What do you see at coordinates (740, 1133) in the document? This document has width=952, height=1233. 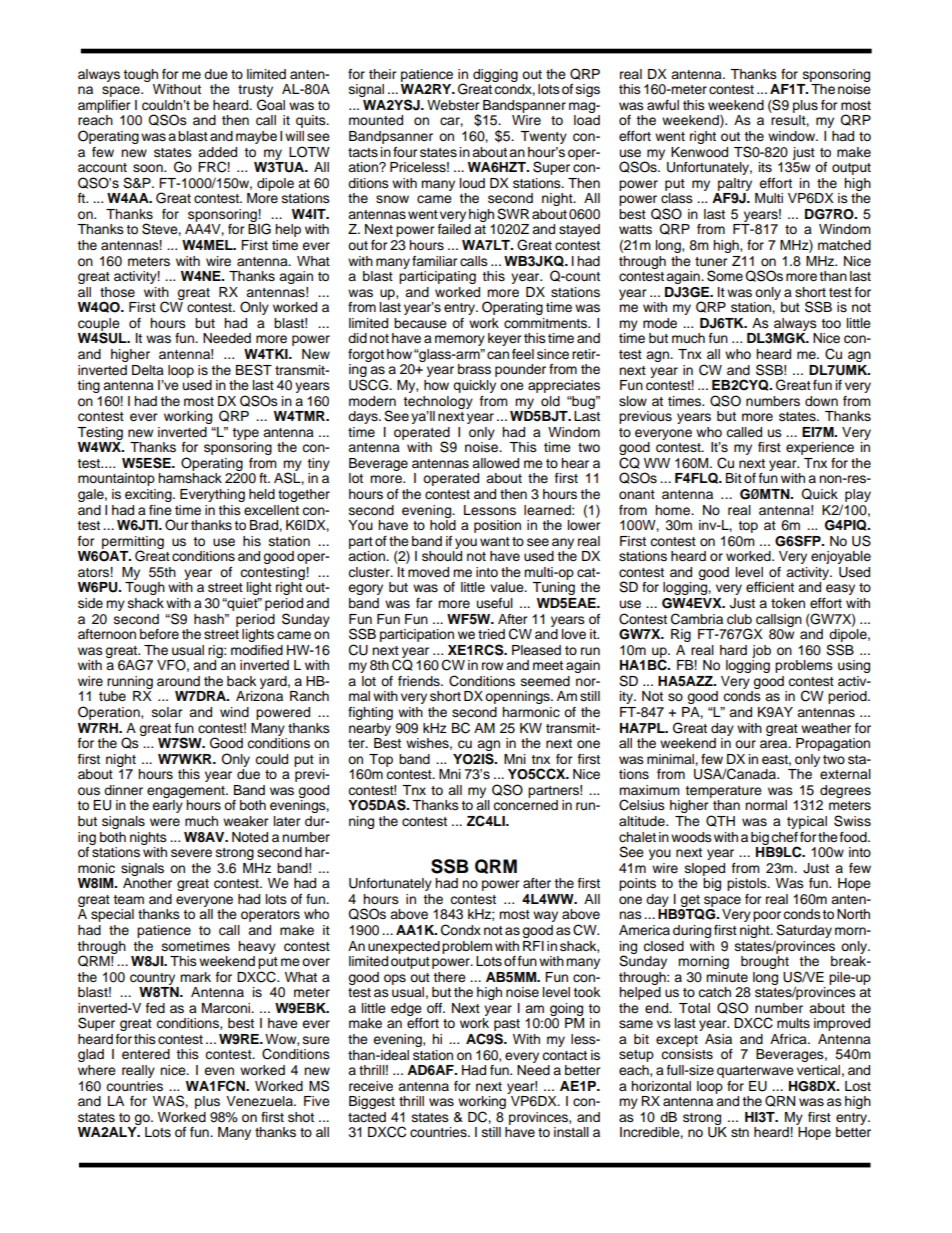 I see `stn` at bounding box center [740, 1133].
